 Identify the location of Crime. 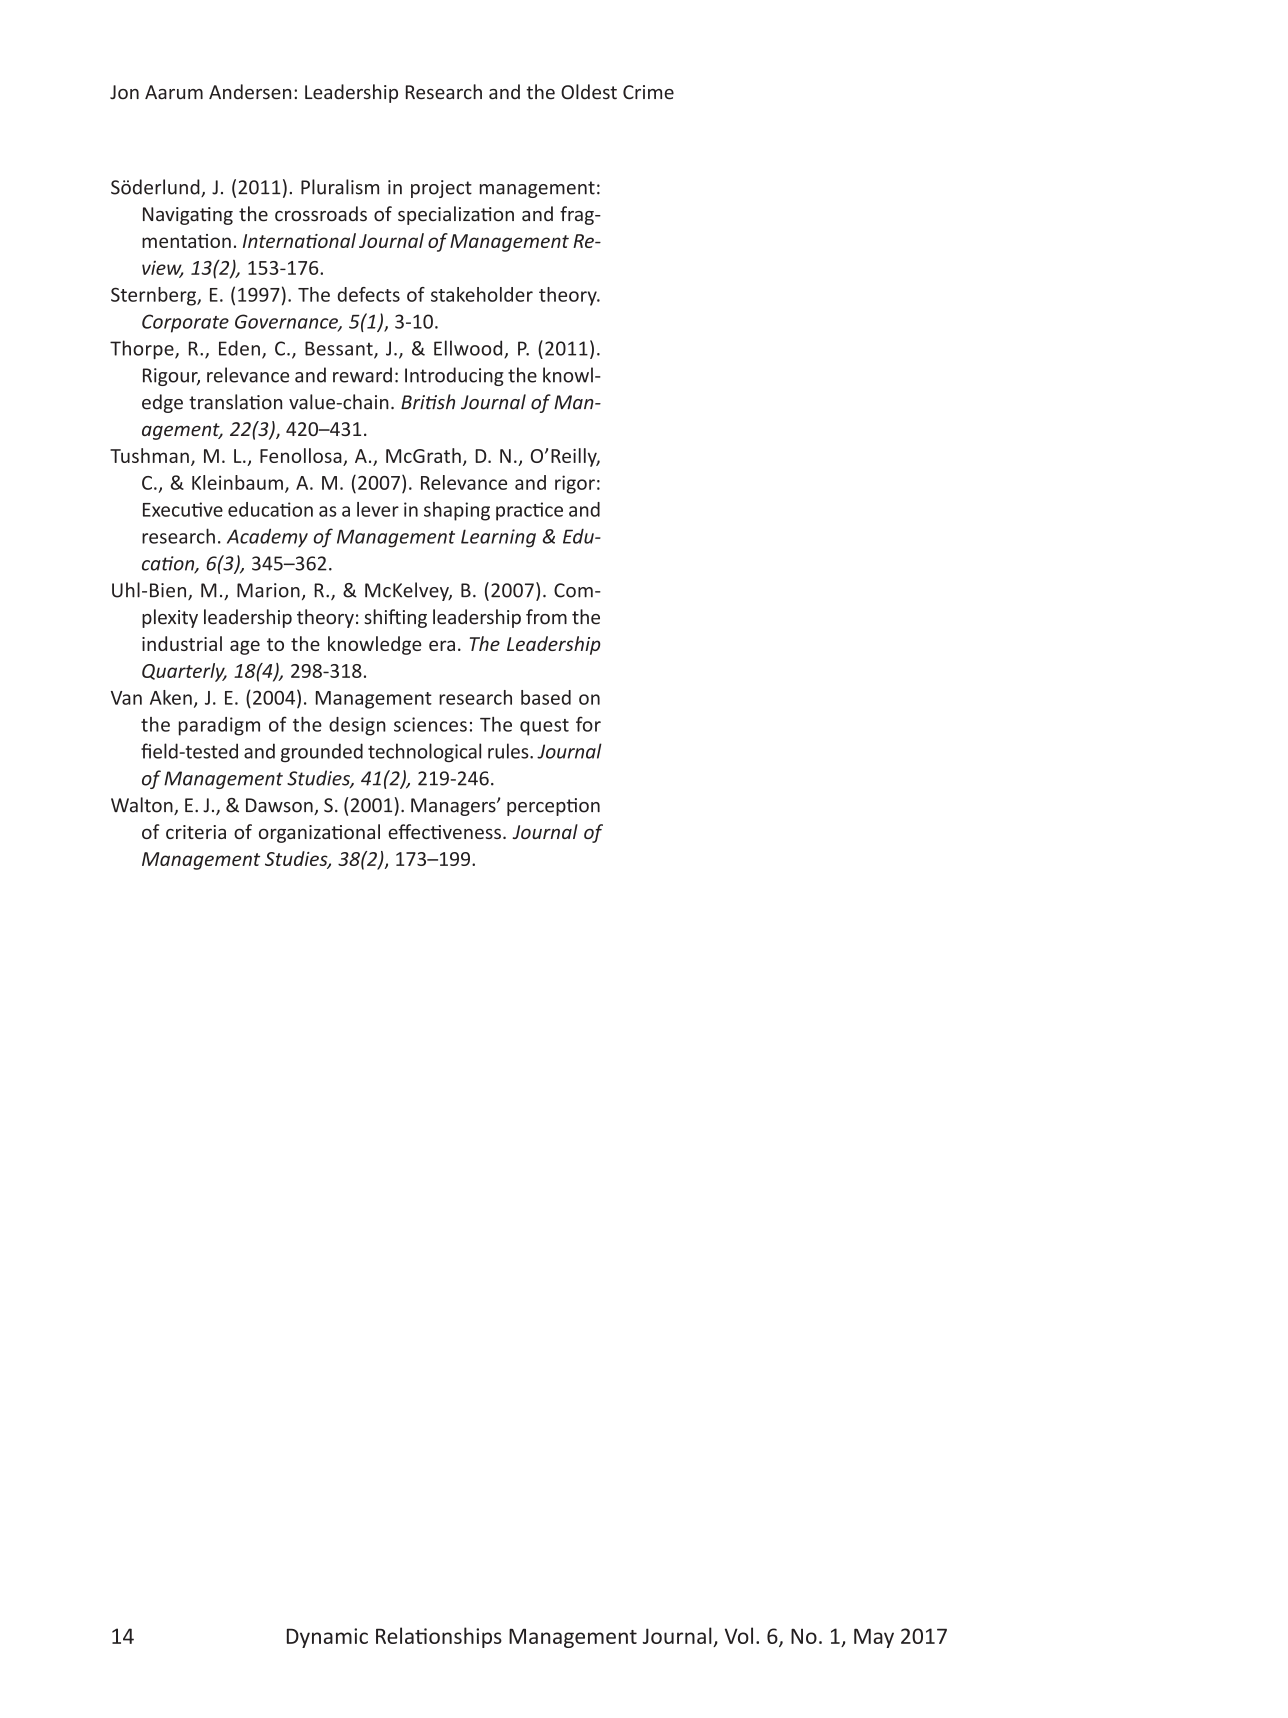
(648, 92).
